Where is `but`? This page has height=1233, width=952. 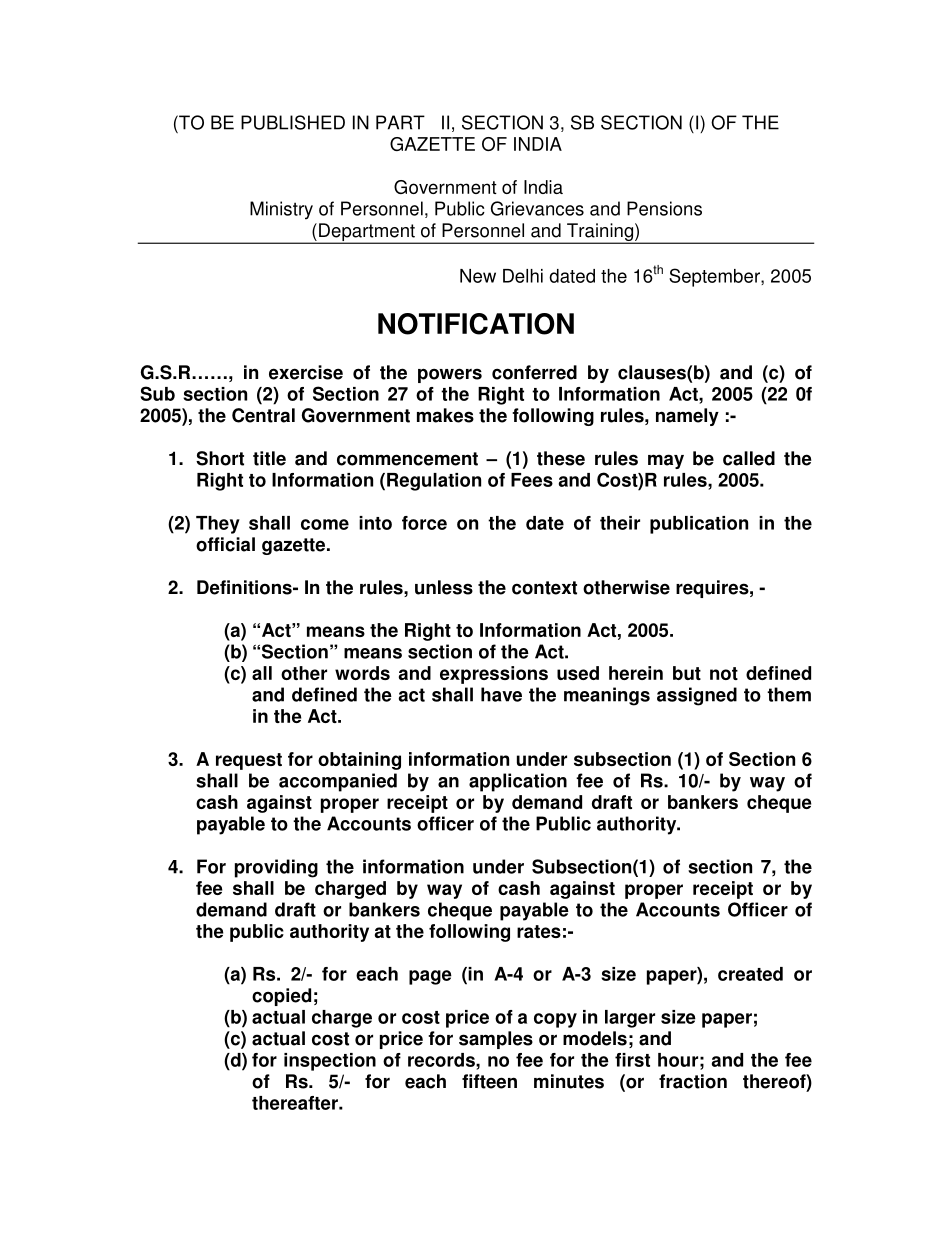
but is located at coordinates (687, 673).
